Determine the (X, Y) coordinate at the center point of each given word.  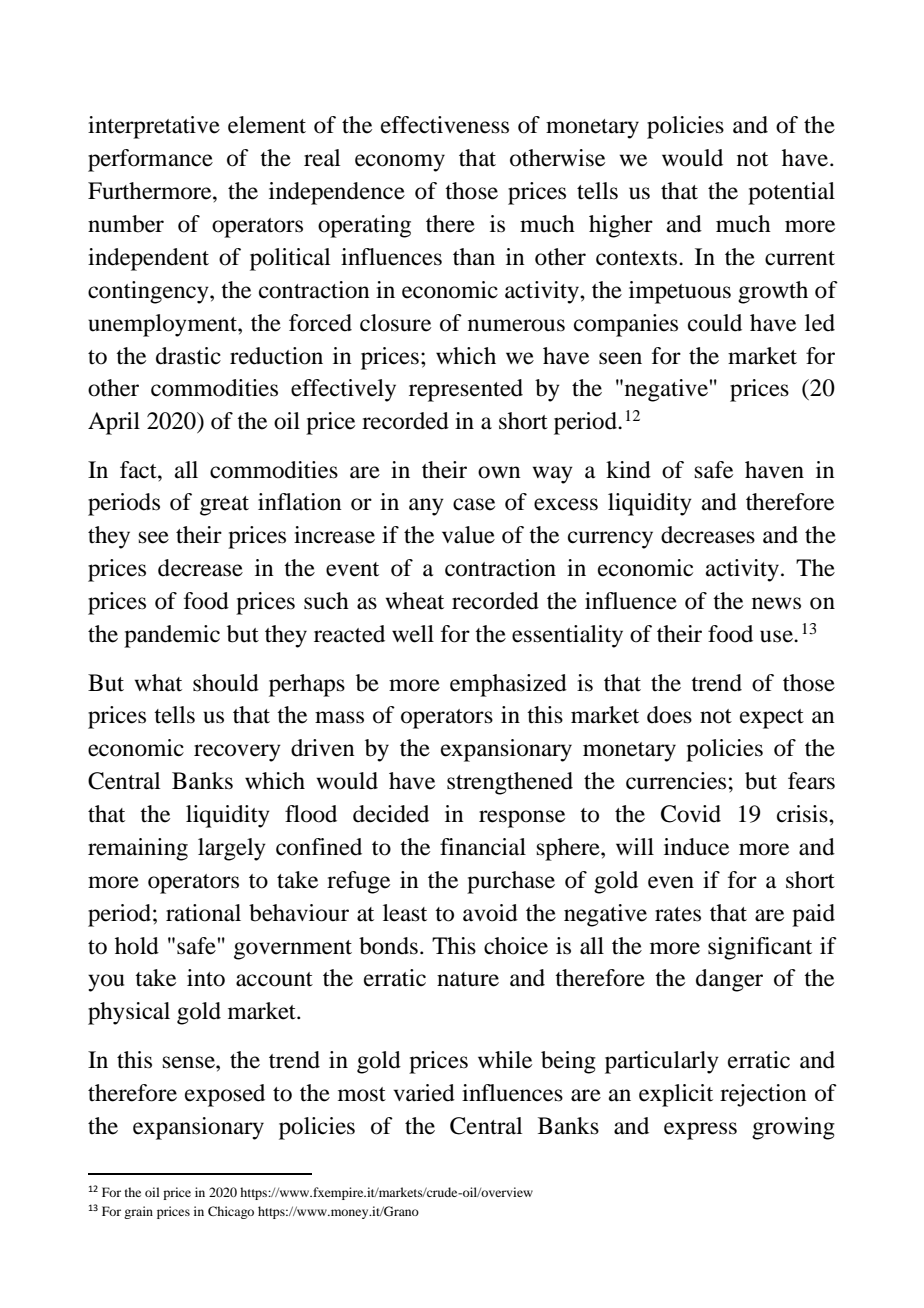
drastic (188, 356)
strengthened (510, 783)
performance (150, 160)
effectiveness (445, 125)
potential (791, 193)
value (468, 535)
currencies (676, 781)
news (776, 603)
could (715, 323)
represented (466, 390)
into (206, 978)
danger (729, 980)
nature (468, 979)
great (224, 506)
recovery (237, 753)
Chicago (231, 1212)
